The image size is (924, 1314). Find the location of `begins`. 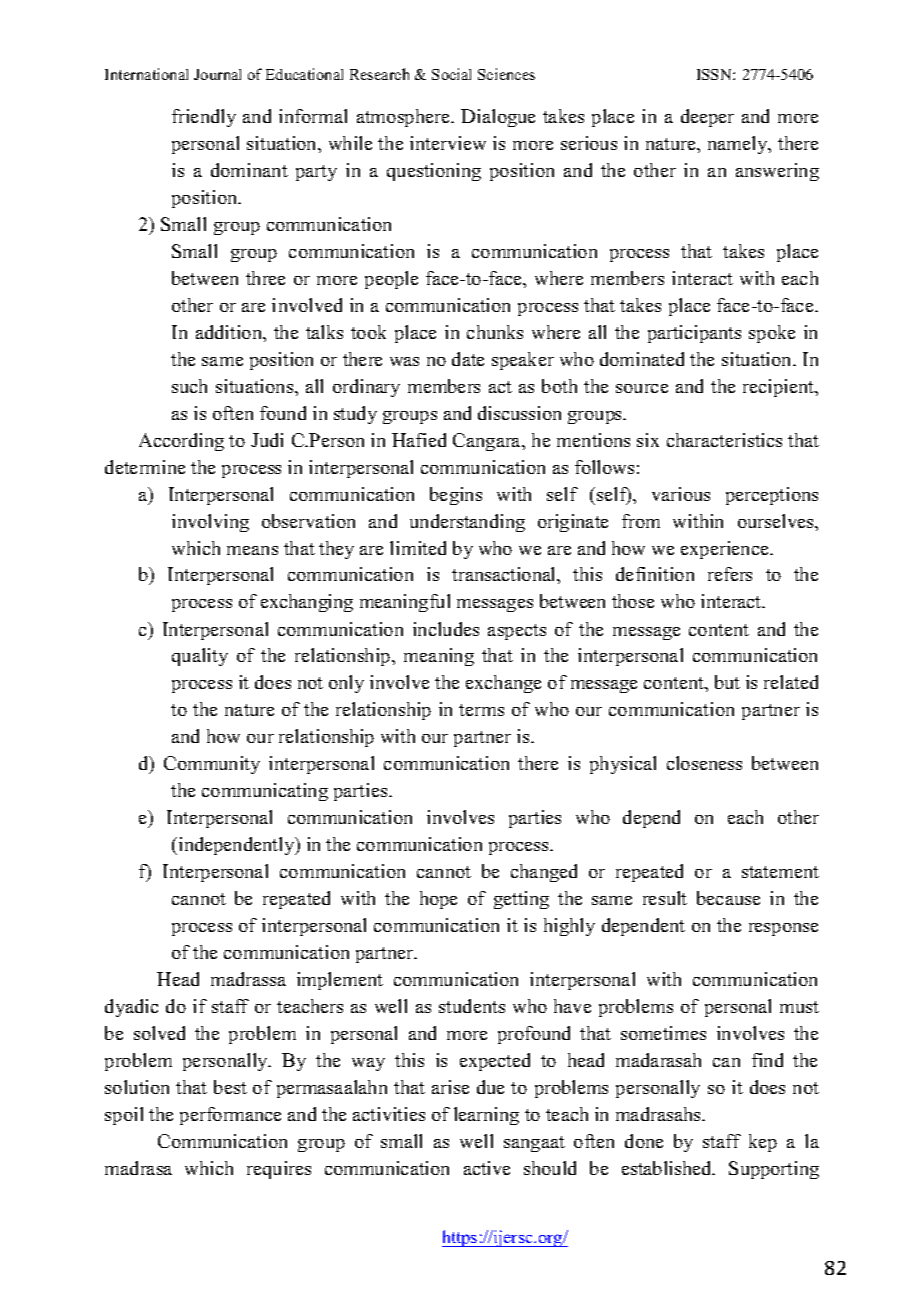

begins is located at coordinates (456, 496).
